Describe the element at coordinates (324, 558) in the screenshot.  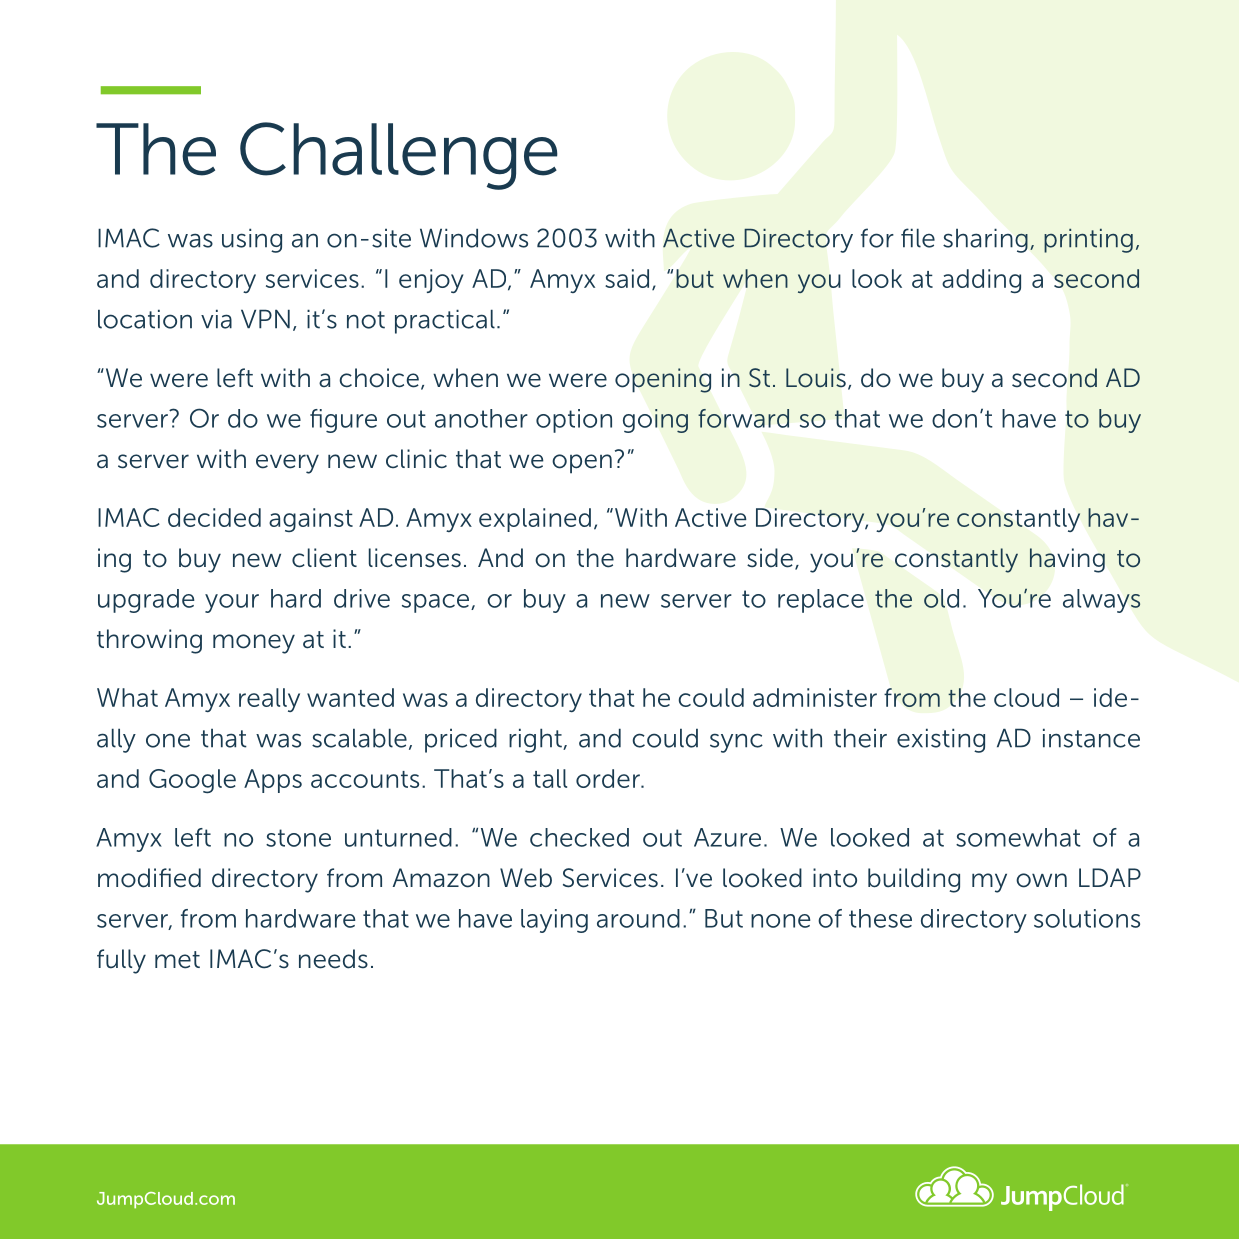
I see `client` at that location.
